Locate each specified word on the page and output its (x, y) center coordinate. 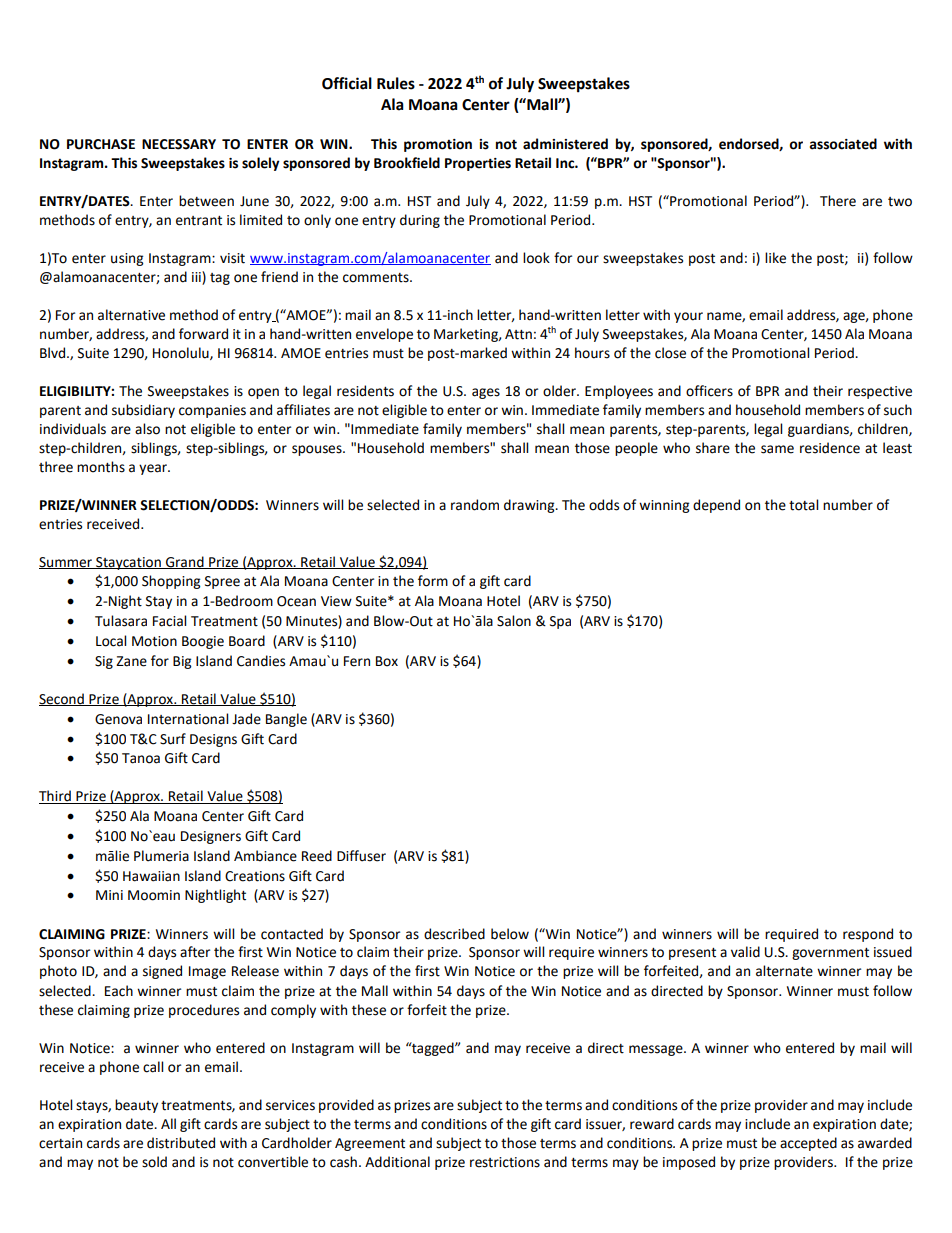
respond (868, 935)
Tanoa (141, 758)
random (475, 505)
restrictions (505, 1162)
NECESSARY (179, 144)
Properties (478, 164)
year (154, 469)
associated (843, 144)
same (777, 449)
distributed (181, 1143)
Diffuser (361, 856)
